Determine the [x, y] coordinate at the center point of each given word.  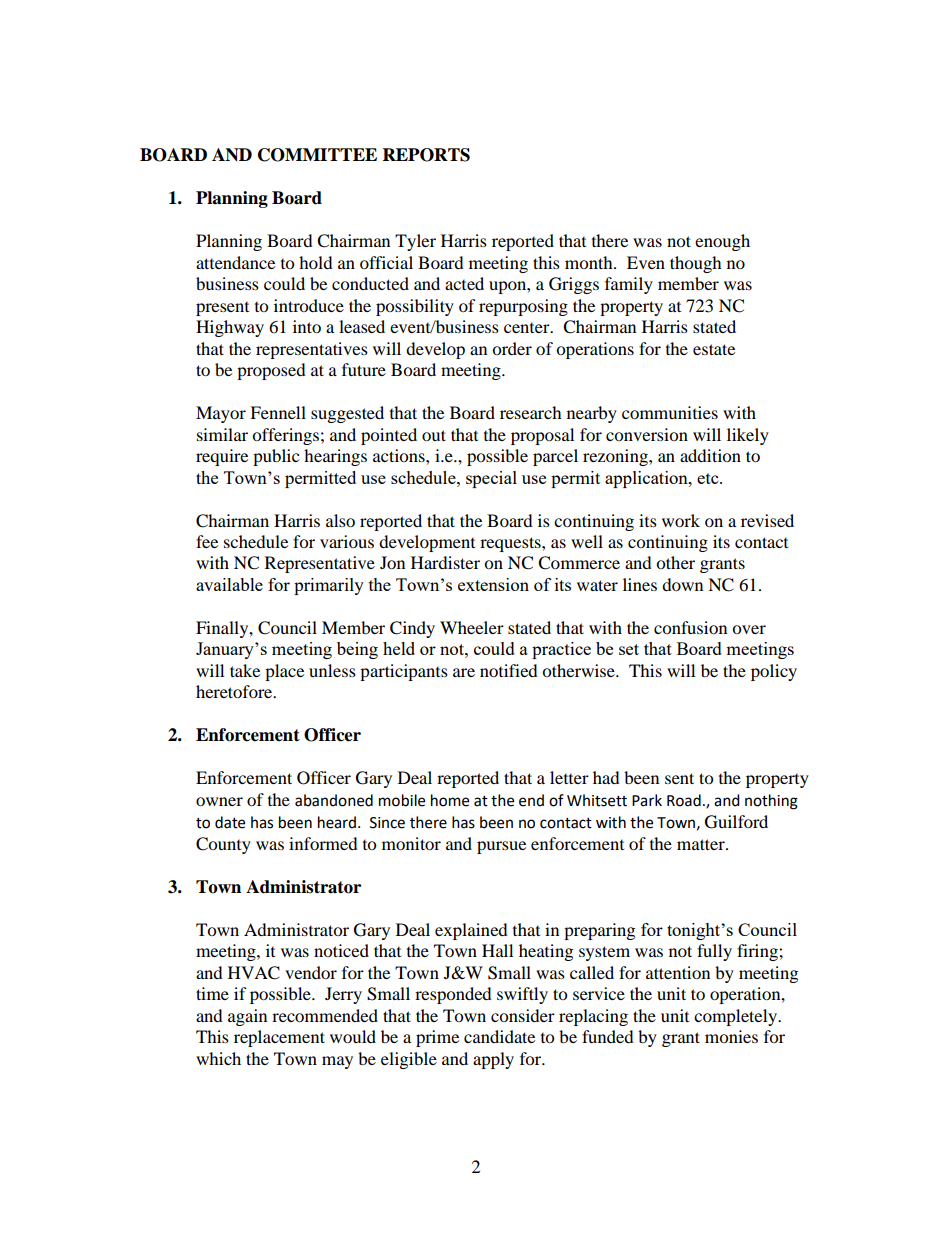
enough [722, 242]
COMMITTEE [317, 155]
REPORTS [426, 155]
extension [493, 584]
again [247, 1017]
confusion [690, 627]
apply [493, 1060]
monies [731, 1036]
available [229, 584]
